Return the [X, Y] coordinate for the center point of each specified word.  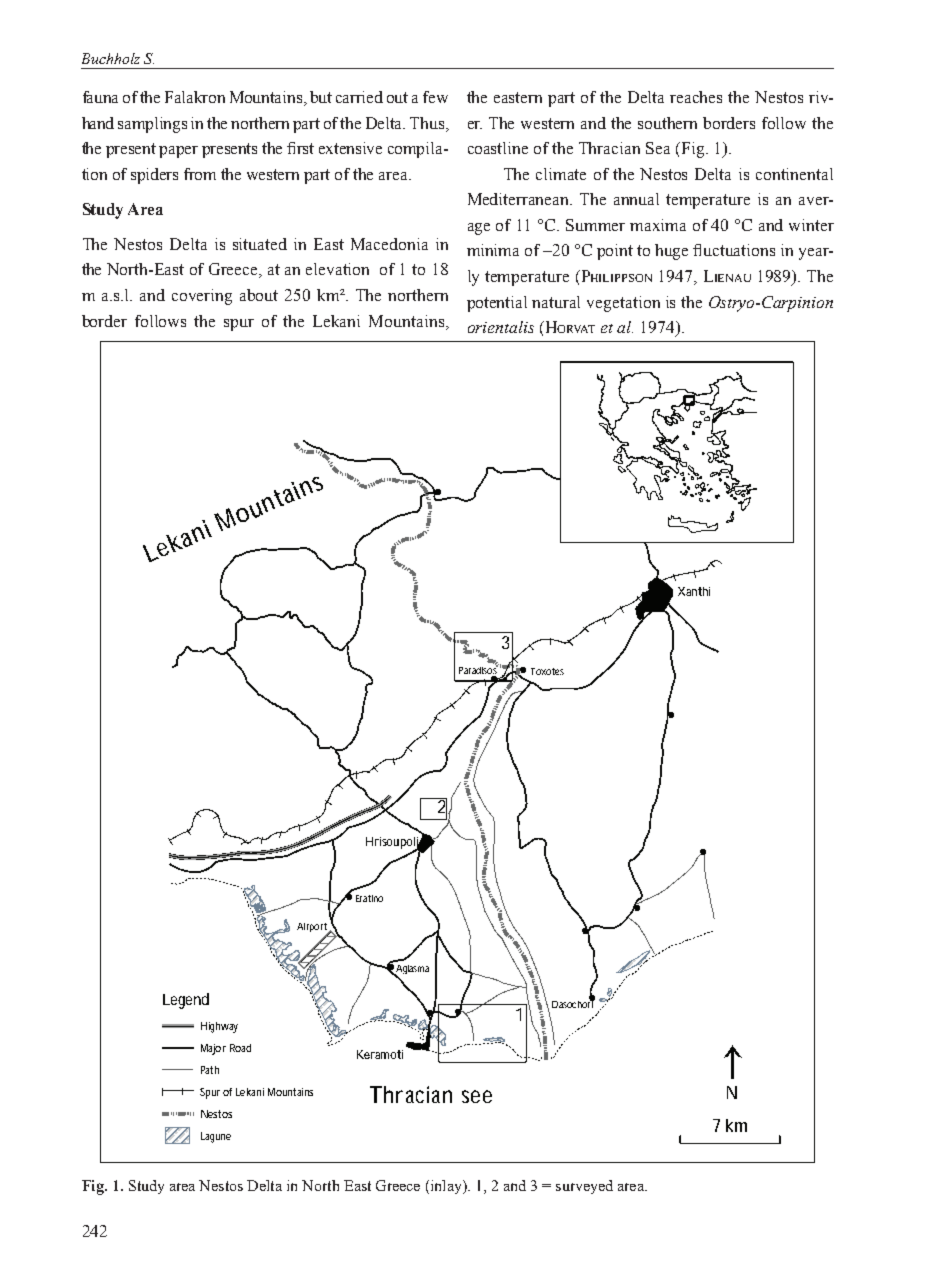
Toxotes [547, 671]
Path [210, 1070]
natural [556, 302]
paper [178, 152]
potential [497, 304]
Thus [428, 123]
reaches [696, 97]
